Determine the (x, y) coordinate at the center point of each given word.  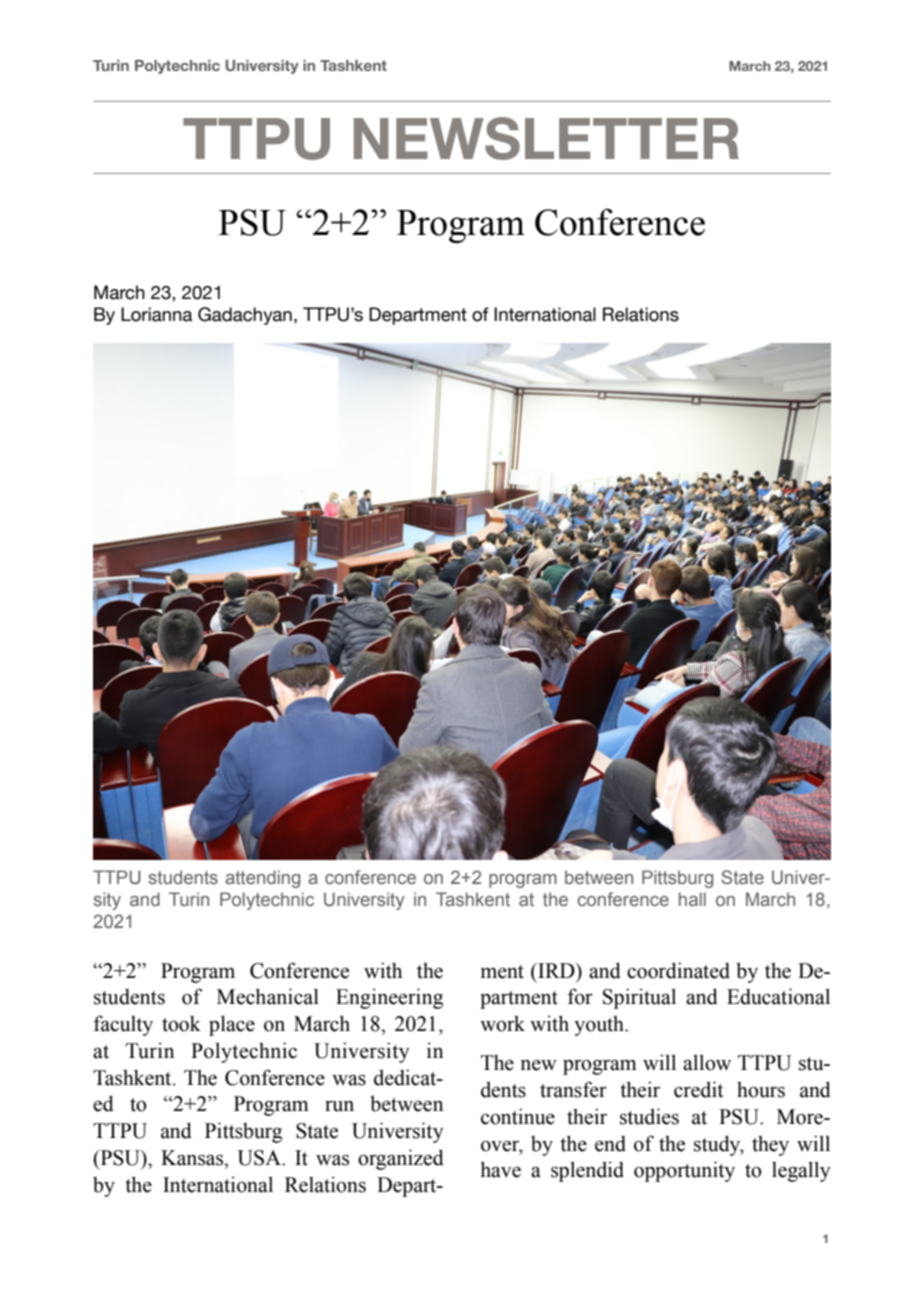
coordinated (678, 970)
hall (692, 899)
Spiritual (639, 998)
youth (600, 1026)
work (502, 1024)
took (181, 1023)
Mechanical (268, 996)
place (232, 1025)
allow (707, 1062)
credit (699, 1089)
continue (518, 1116)
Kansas (193, 1158)
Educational (778, 996)
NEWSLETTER (546, 138)
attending (262, 879)
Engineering (389, 998)
